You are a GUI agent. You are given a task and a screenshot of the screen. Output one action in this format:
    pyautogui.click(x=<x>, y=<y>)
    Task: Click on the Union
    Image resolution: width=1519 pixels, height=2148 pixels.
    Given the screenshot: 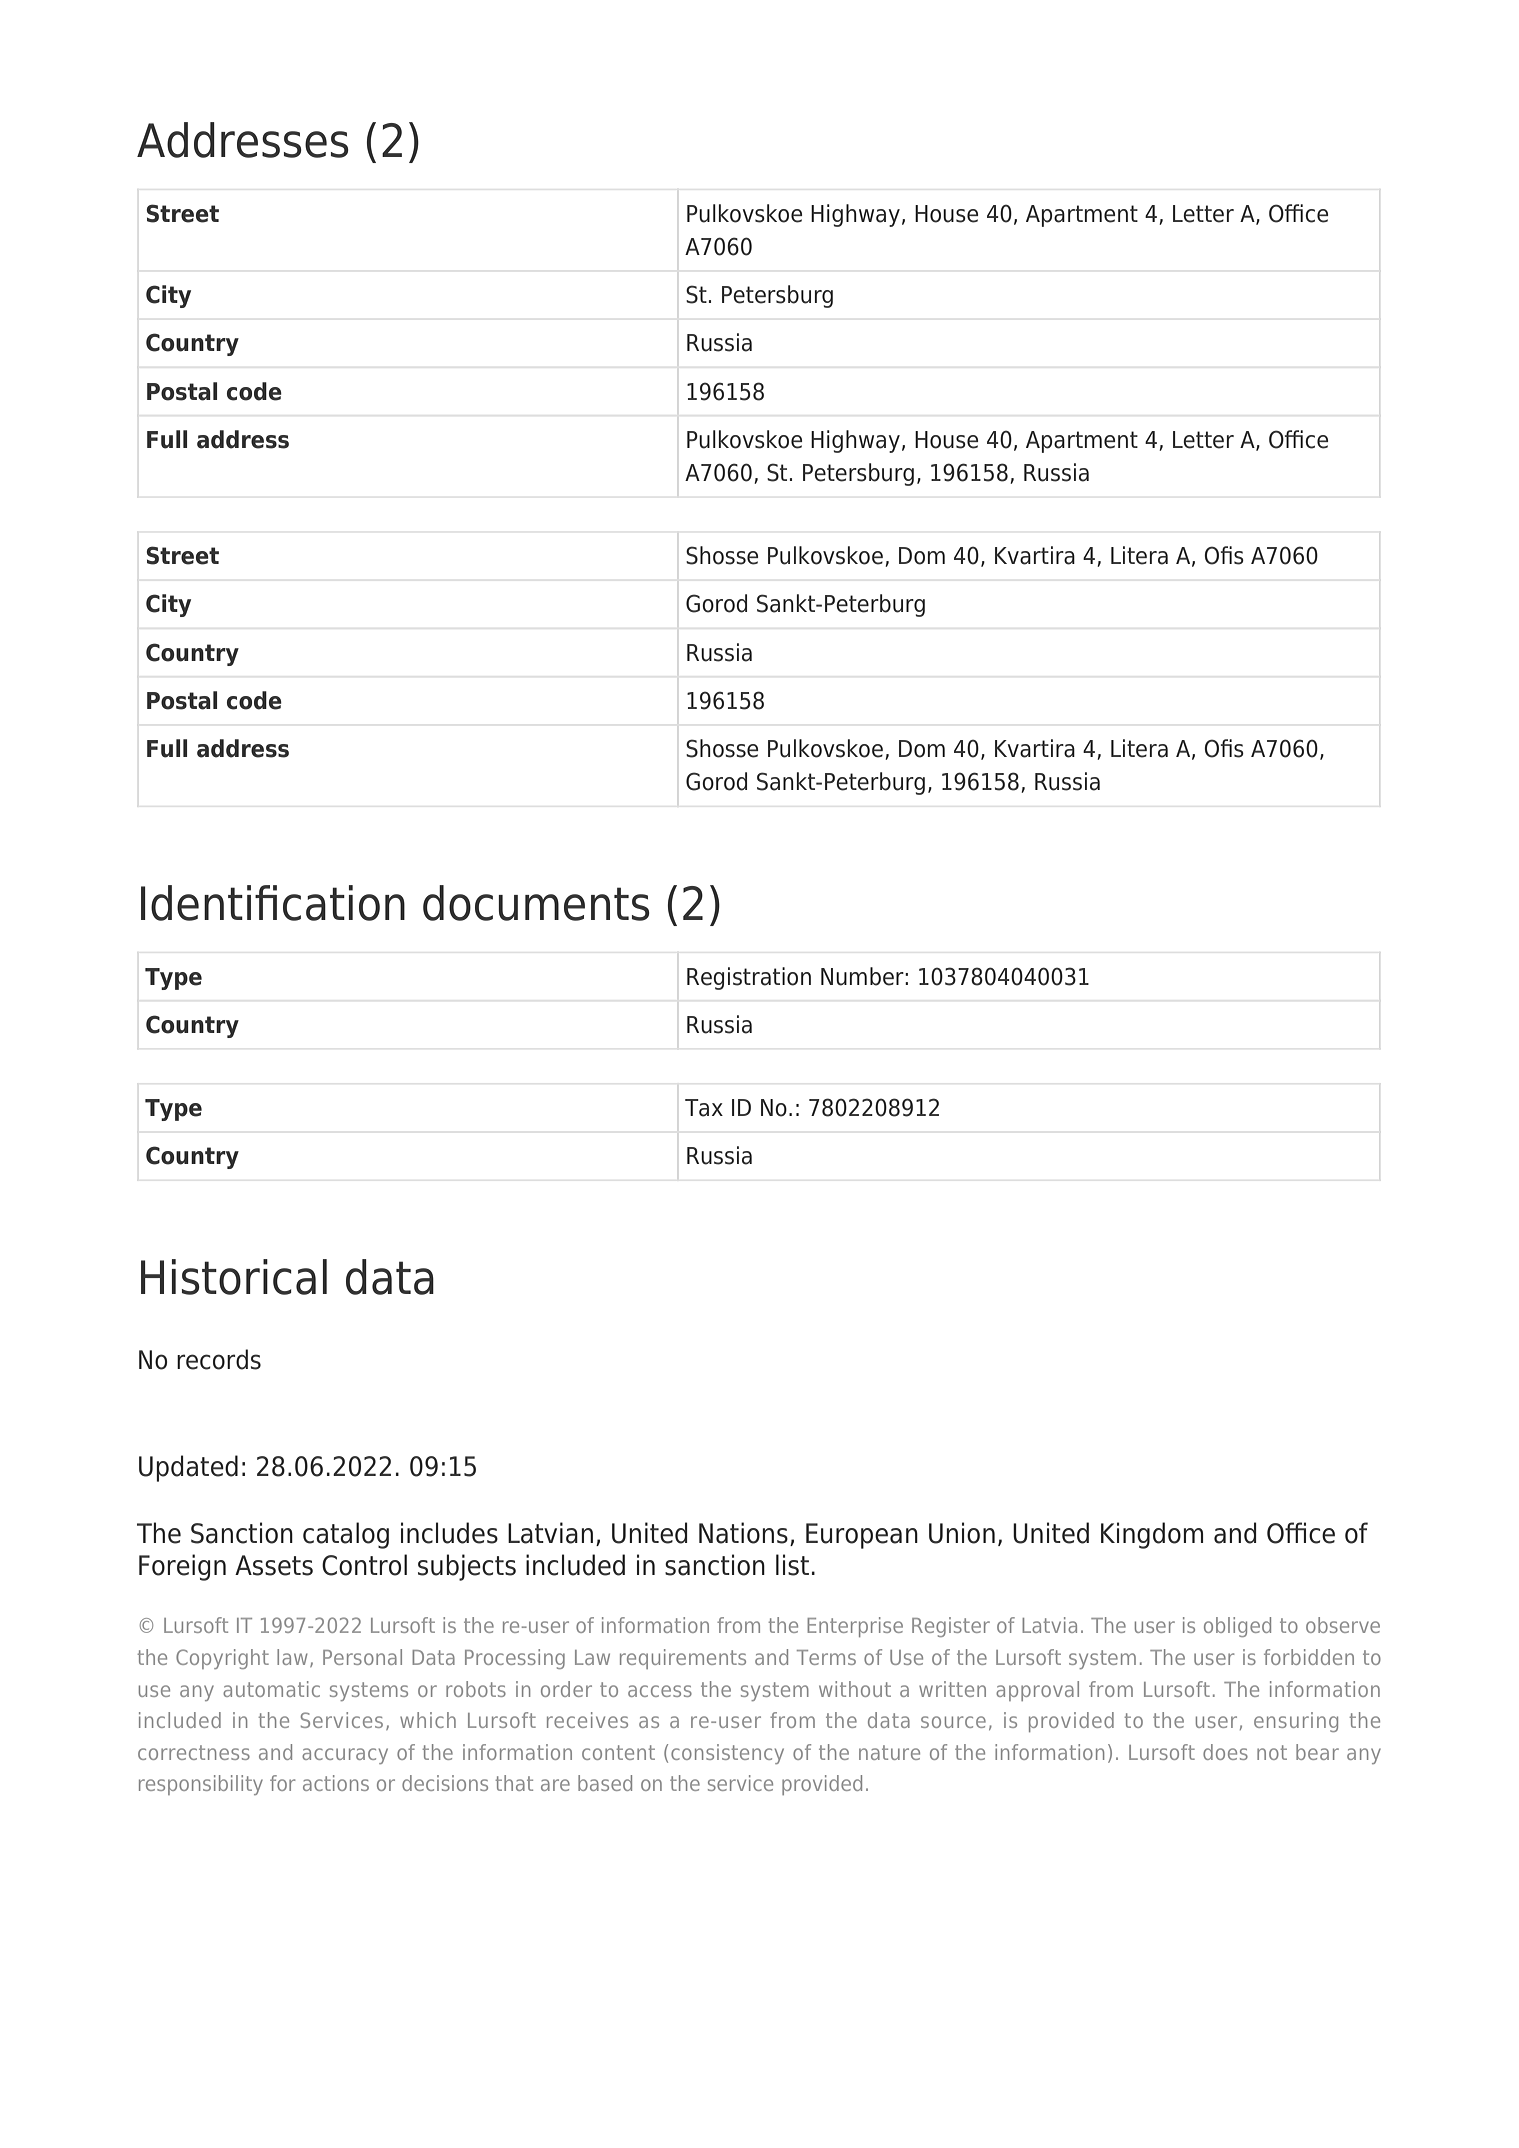 What is the action you would take?
    pyautogui.click(x=962, y=1533)
